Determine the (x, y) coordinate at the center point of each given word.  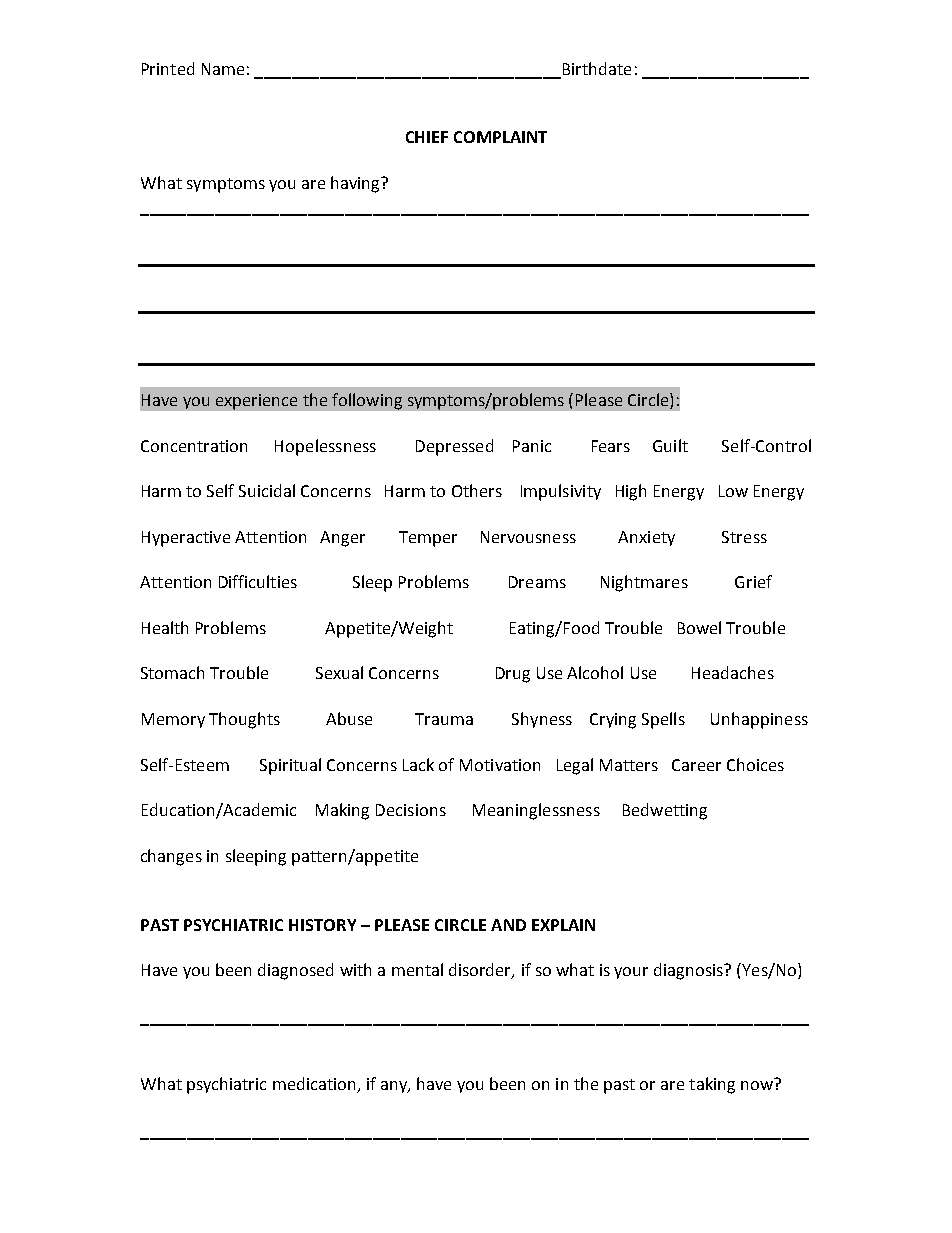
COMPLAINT (500, 137)
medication (315, 1085)
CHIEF (427, 137)
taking (712, 1085)
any (395, 1087)
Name (223, 69)
